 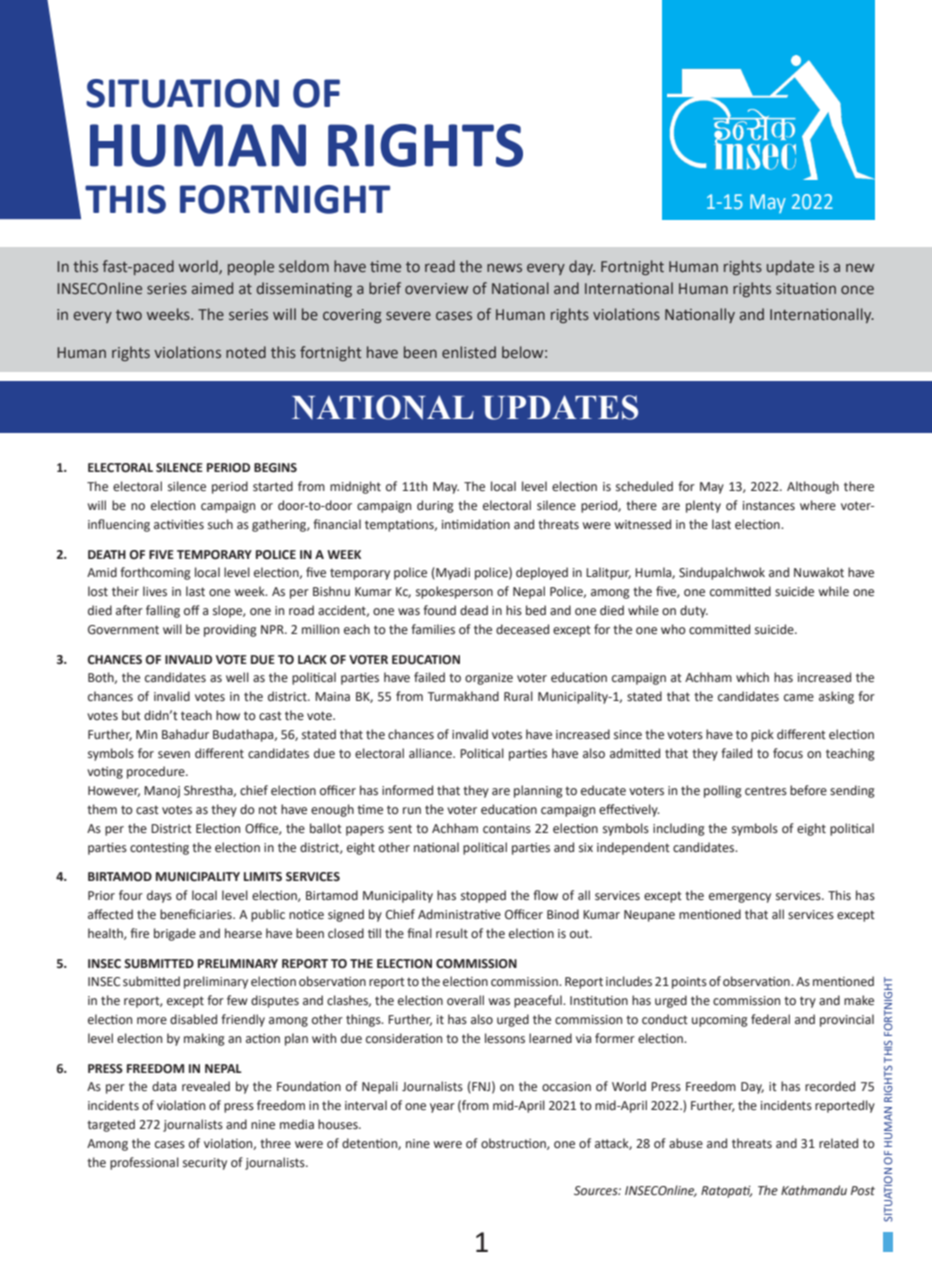 What do you see at coordinates (212, 288) in the document?
I see `aimed` at bounding box center [212, 288].
